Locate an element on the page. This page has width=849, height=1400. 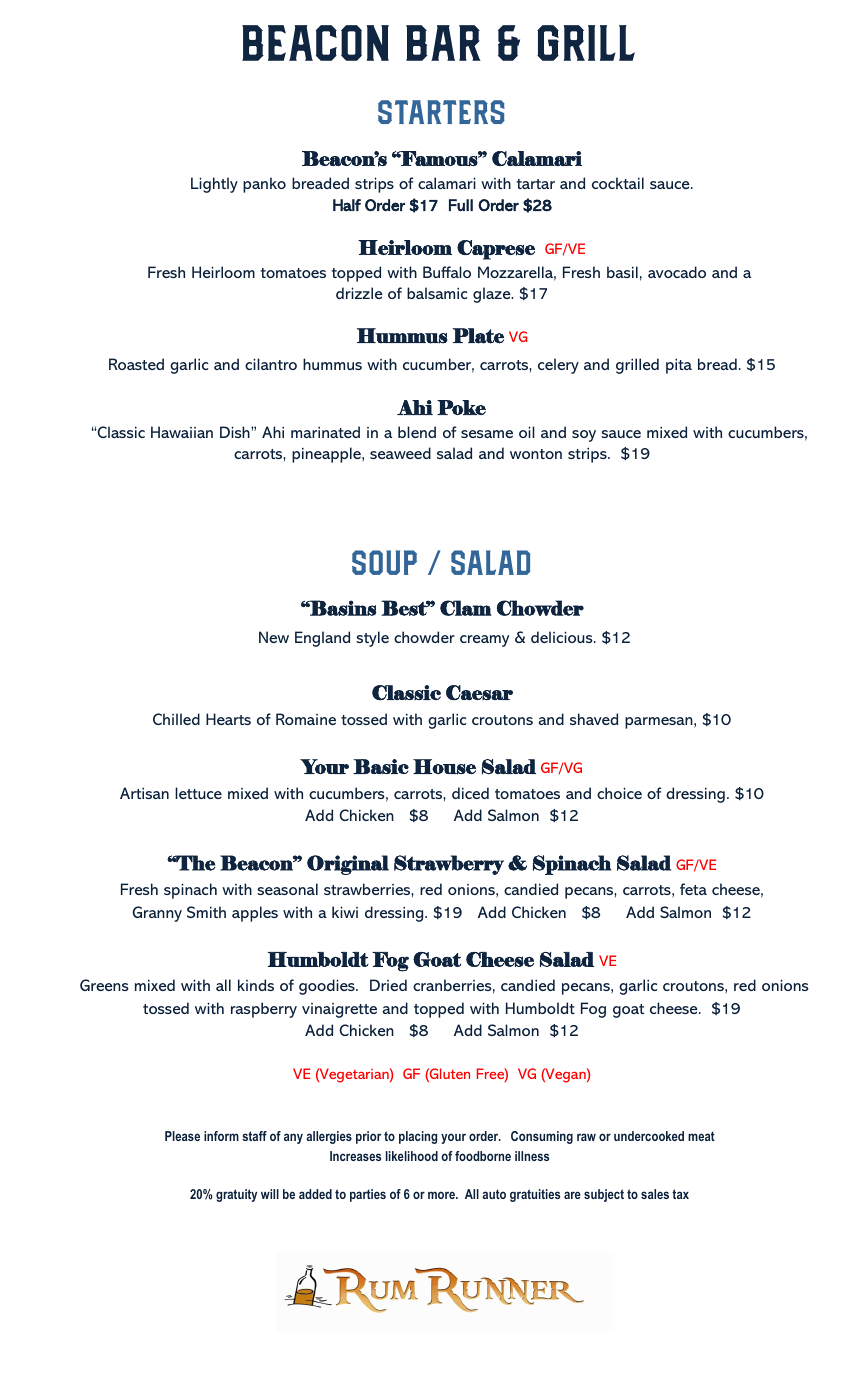
style is located at coordinates (372, 639).
